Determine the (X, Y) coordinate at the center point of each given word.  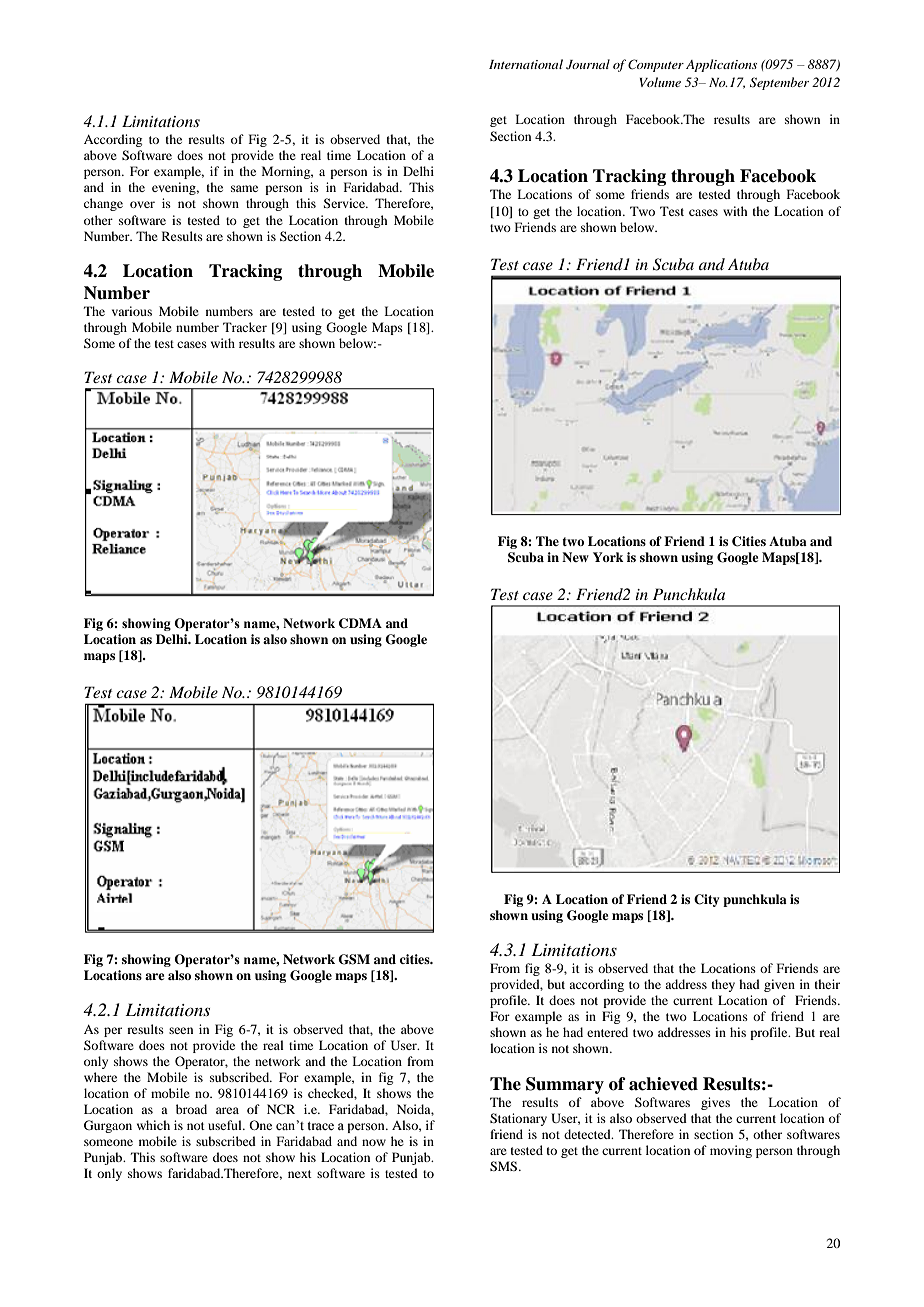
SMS (505, 1166)
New (575, 557)
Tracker (245, 327)
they (723, 985)
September (779, 83)
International (526, 64)
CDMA (360, 623)
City (706, 900)
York (608, 557)
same (244, 188)
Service (345, 203)
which (153, 1125)
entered (607, 1032)
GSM (354, 959)
